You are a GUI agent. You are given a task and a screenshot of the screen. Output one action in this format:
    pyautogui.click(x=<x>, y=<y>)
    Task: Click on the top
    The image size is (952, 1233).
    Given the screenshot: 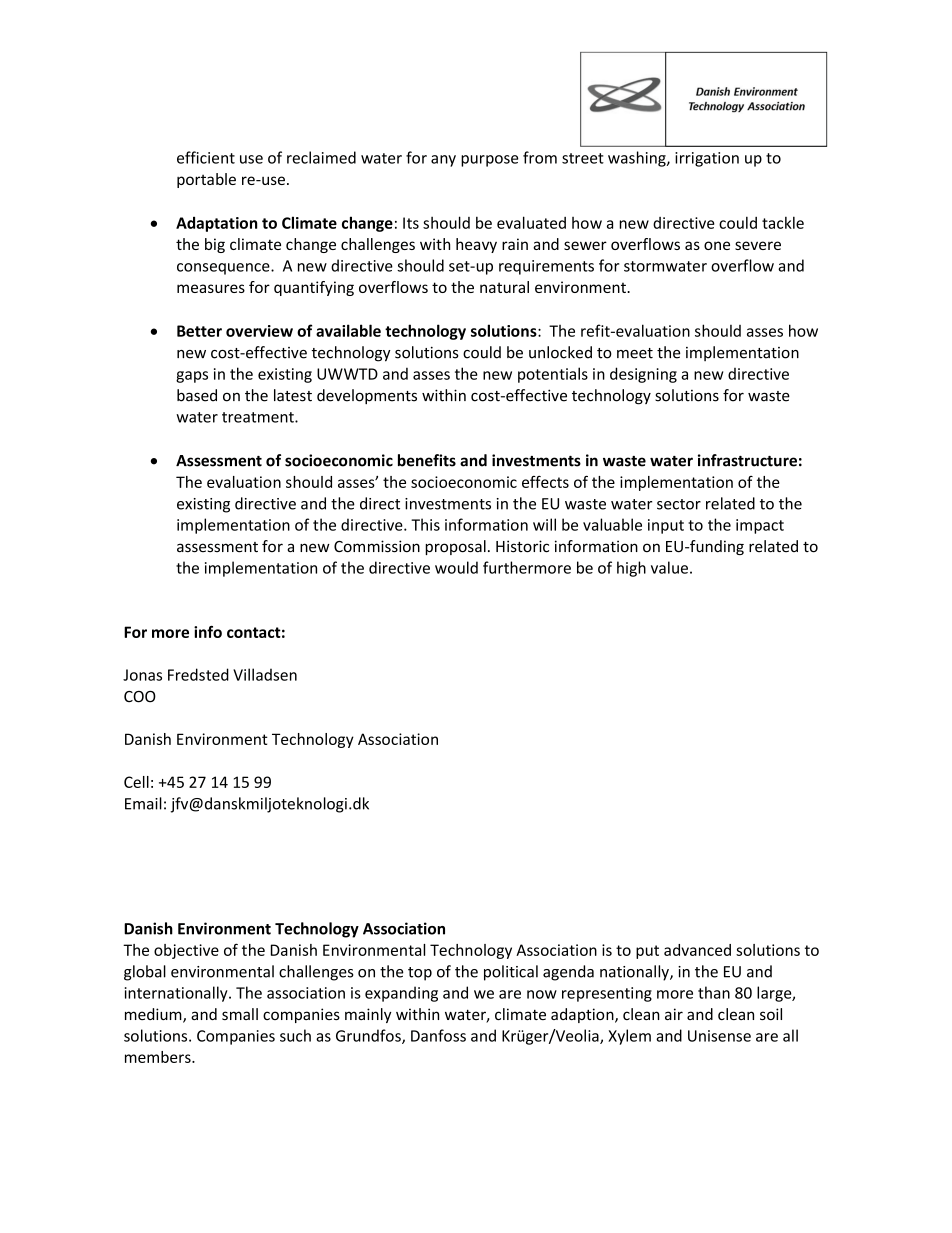 What is the action you would take?
    pyautogui.click(x=420, y=974)
